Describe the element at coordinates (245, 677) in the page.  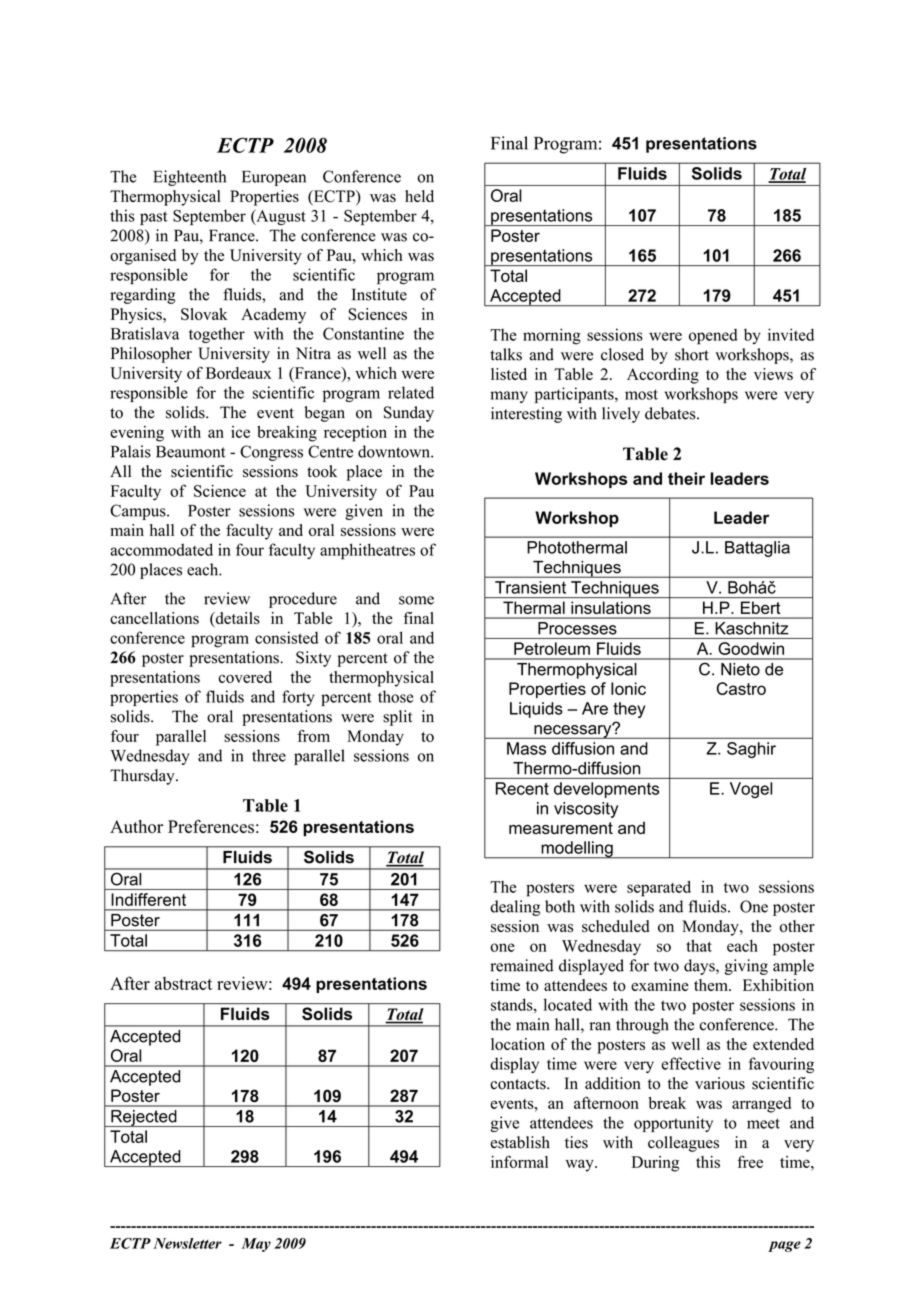
I see `covered` at that location.
